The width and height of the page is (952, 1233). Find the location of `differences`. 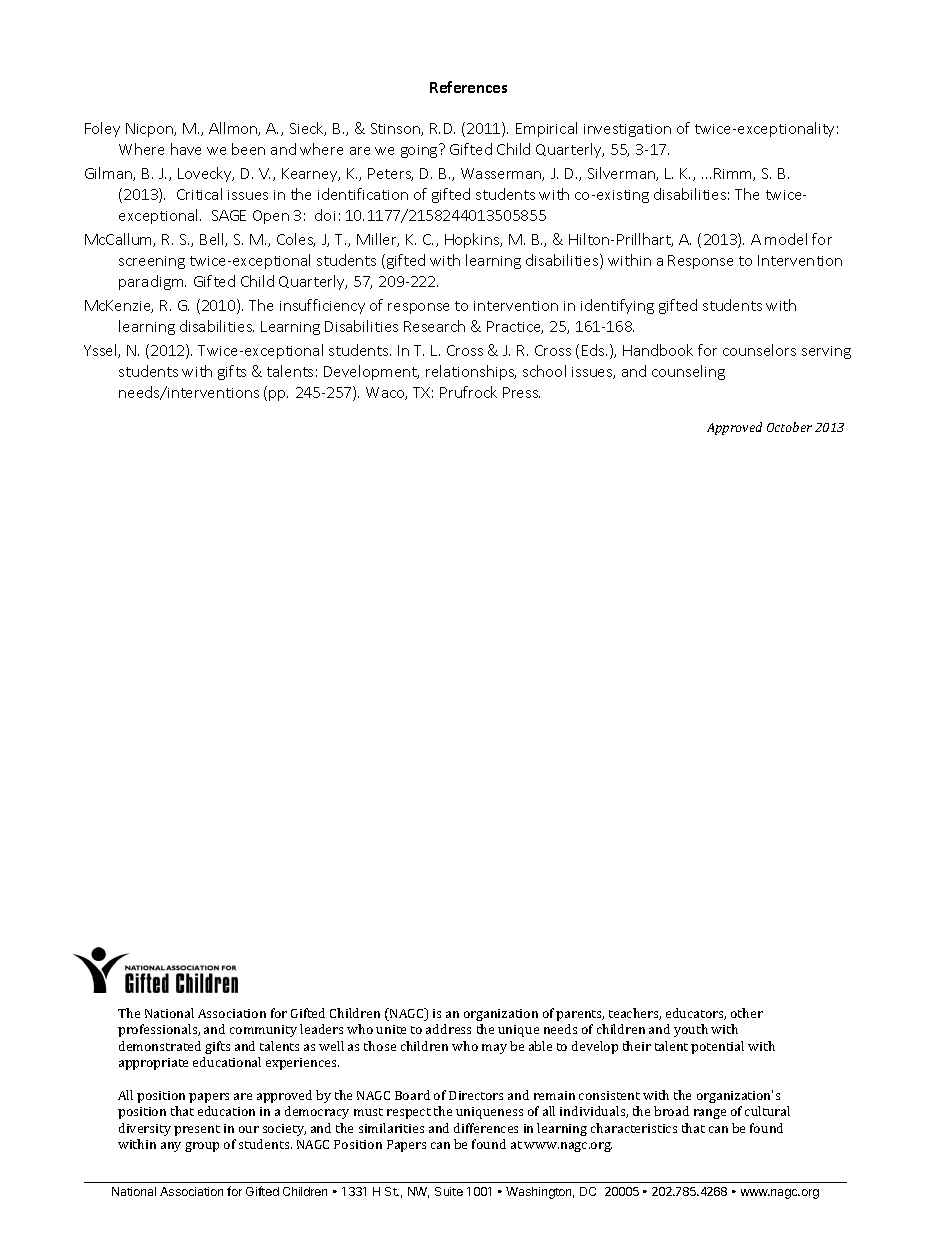

differences is located at coordinates (486, 1128).
